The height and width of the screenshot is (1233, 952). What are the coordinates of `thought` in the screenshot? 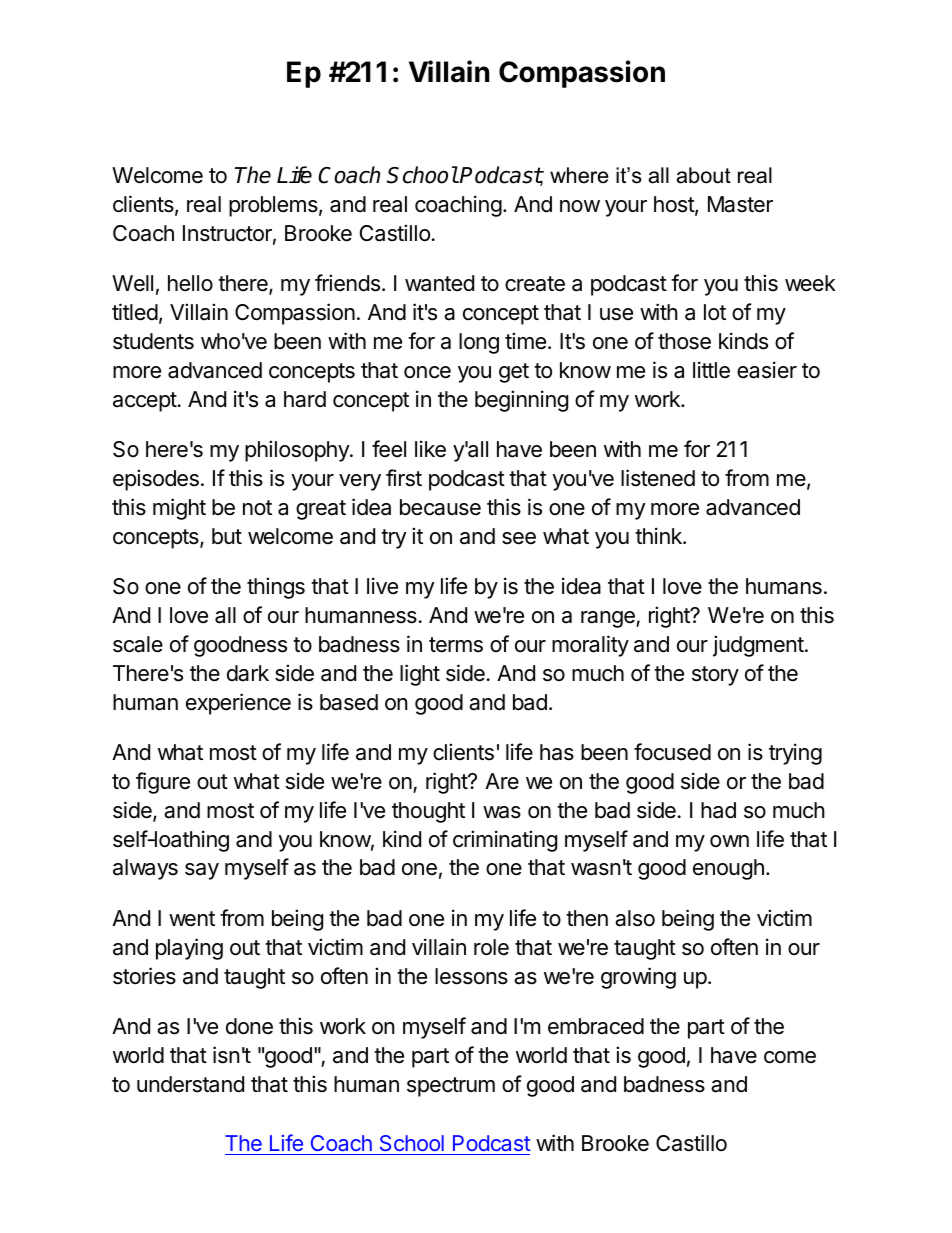 It's located at (428, 812).
